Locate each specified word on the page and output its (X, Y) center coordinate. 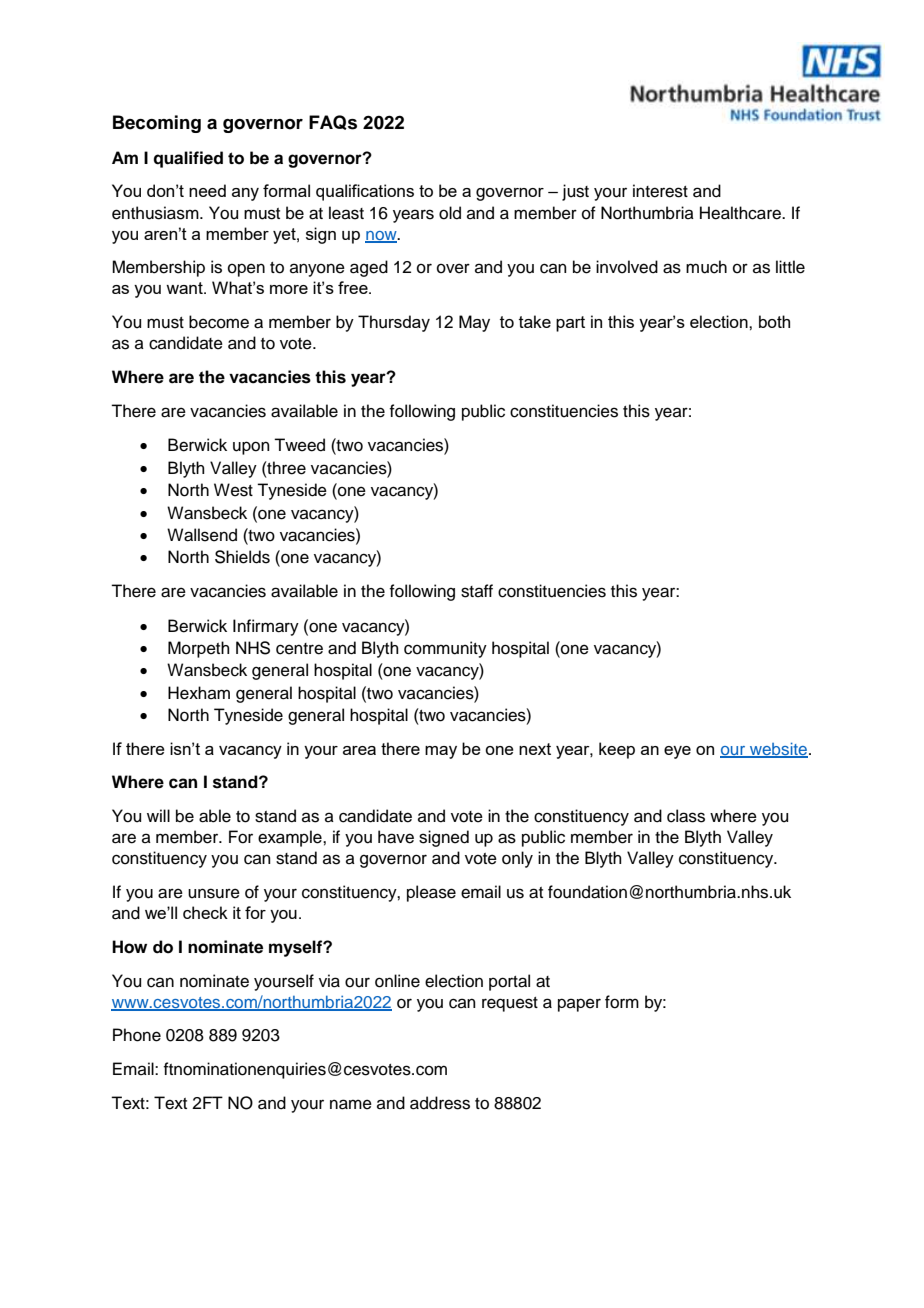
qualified (188, 159)
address (440, 1103)
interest (660, 191)
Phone (137, 1035)
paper (579, 1005)
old (450, 213)
